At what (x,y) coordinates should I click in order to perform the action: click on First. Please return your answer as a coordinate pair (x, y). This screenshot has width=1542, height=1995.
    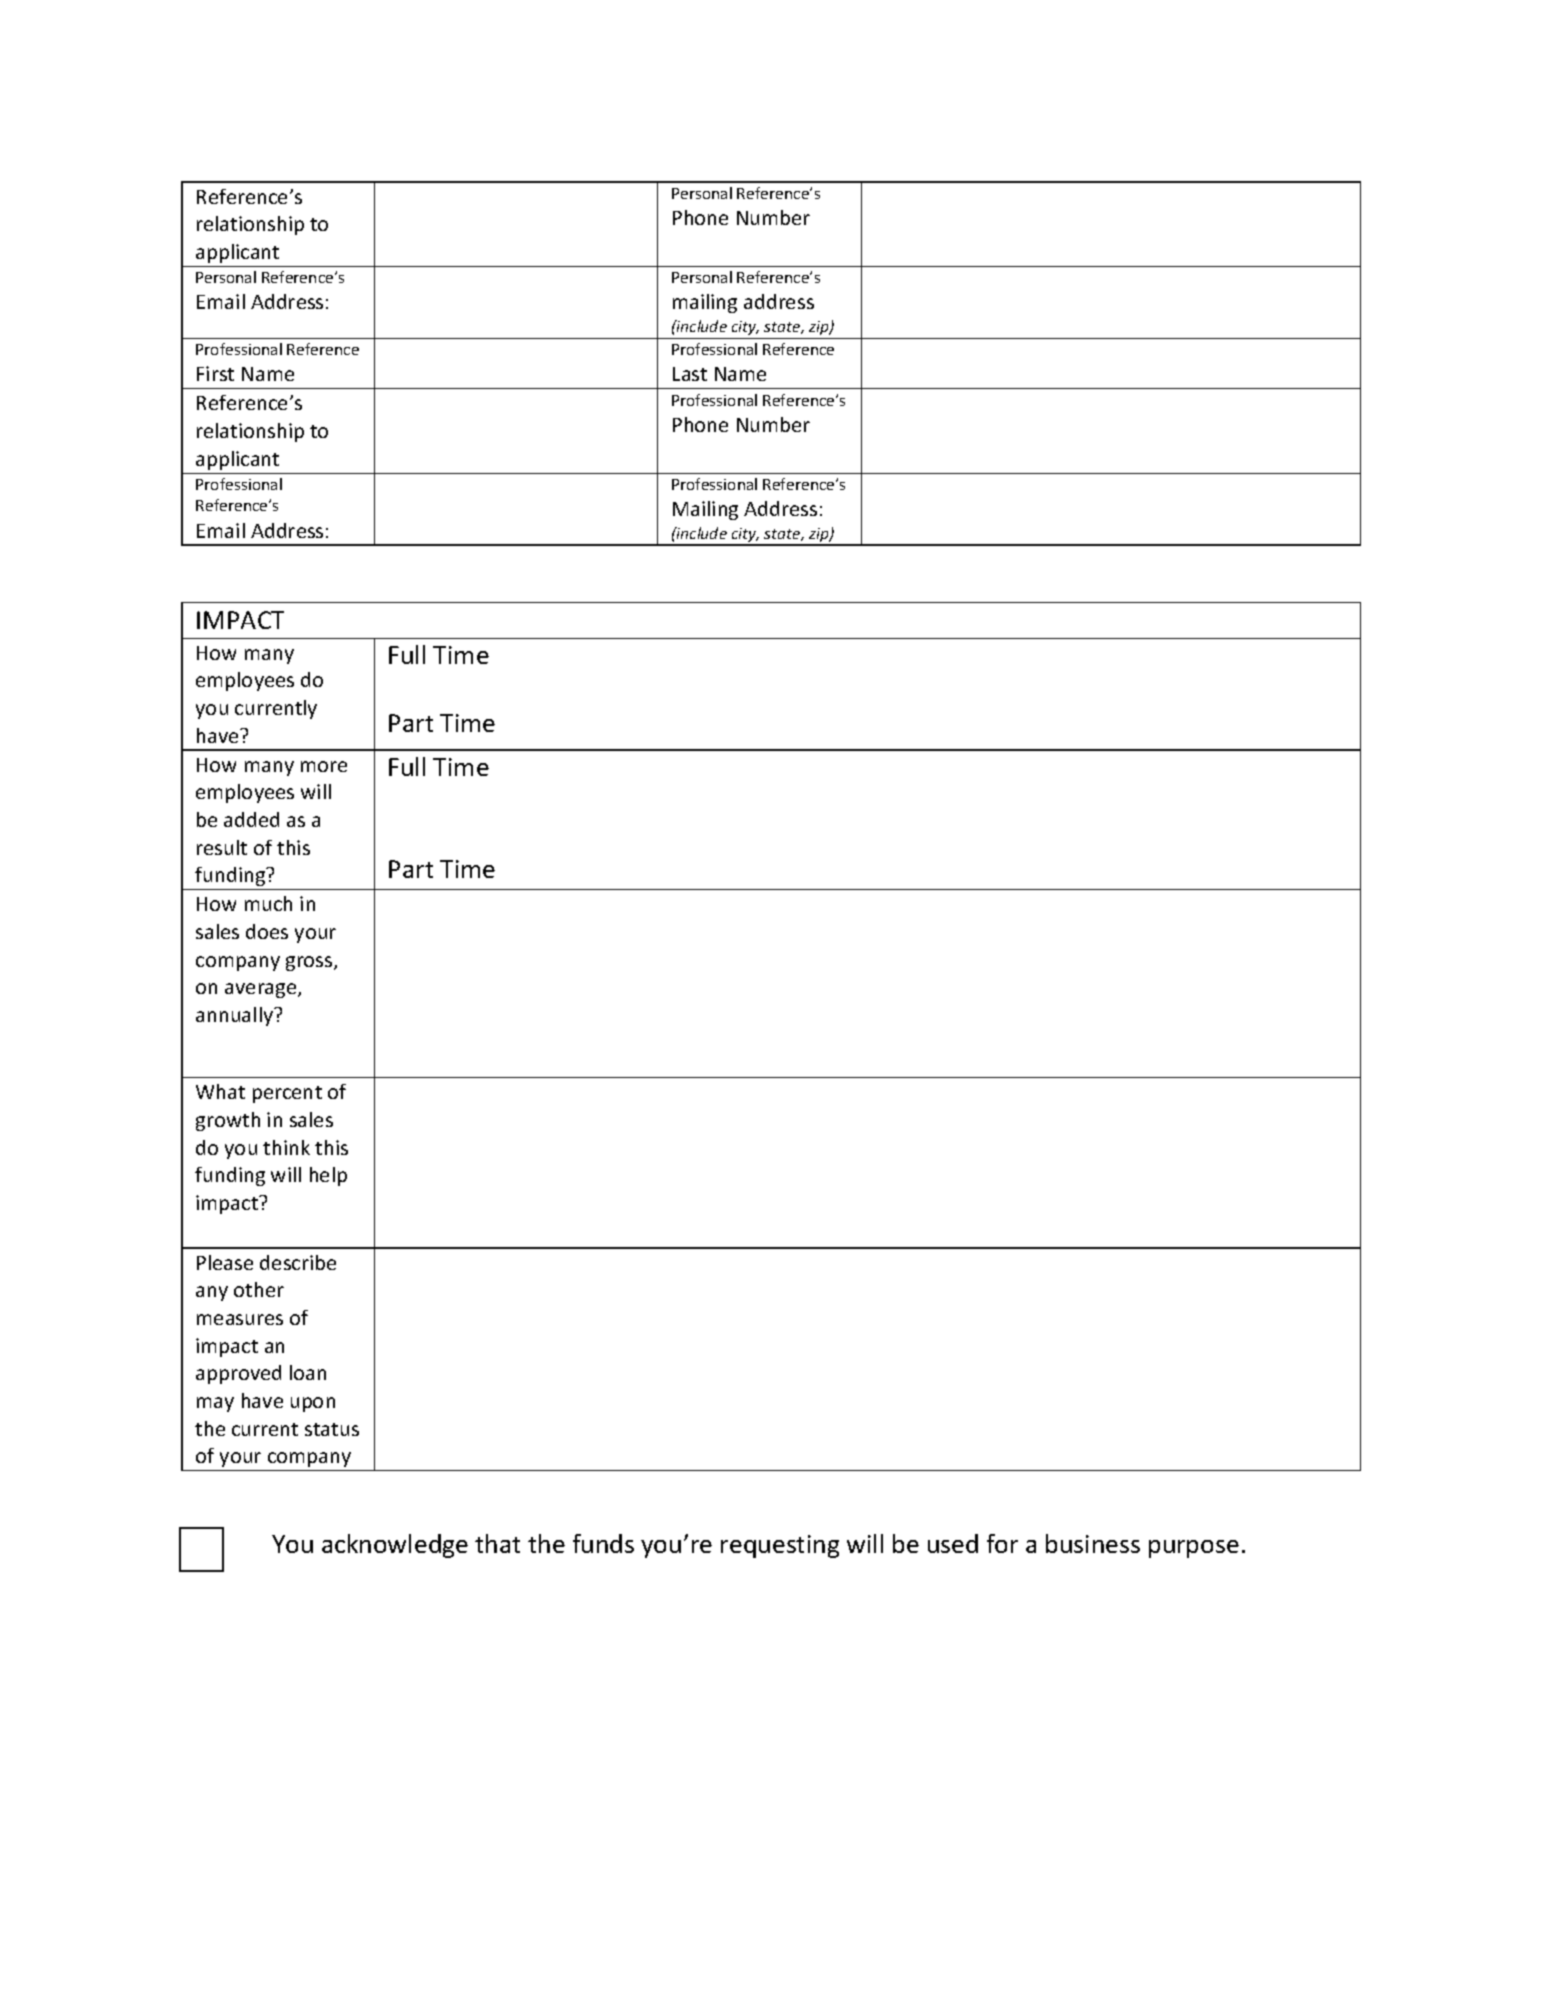
    Looking at the image, I should click on (215, 373).
